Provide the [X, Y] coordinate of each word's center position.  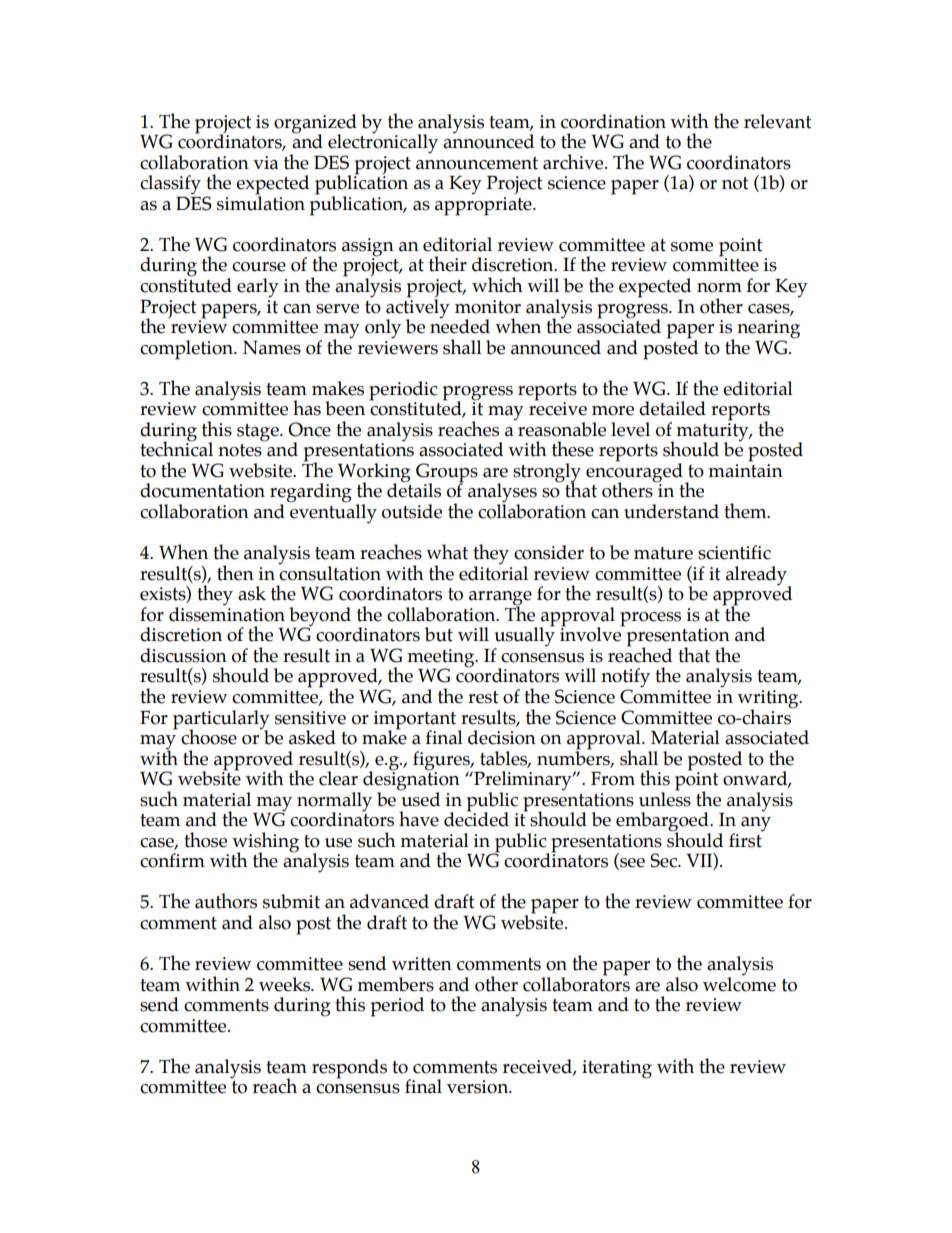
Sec [664, 860]
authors [226, 901]
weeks [286, 984]
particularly [221, 720]
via [265, 163]
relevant [778, 121]
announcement [477, 163]
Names [272, 348]
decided [476, 818]
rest [483, 697]
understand [671, 511]
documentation [202, 490]
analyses [502, 494]
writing [769, 700]
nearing [768, 330]
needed [460, 325]
